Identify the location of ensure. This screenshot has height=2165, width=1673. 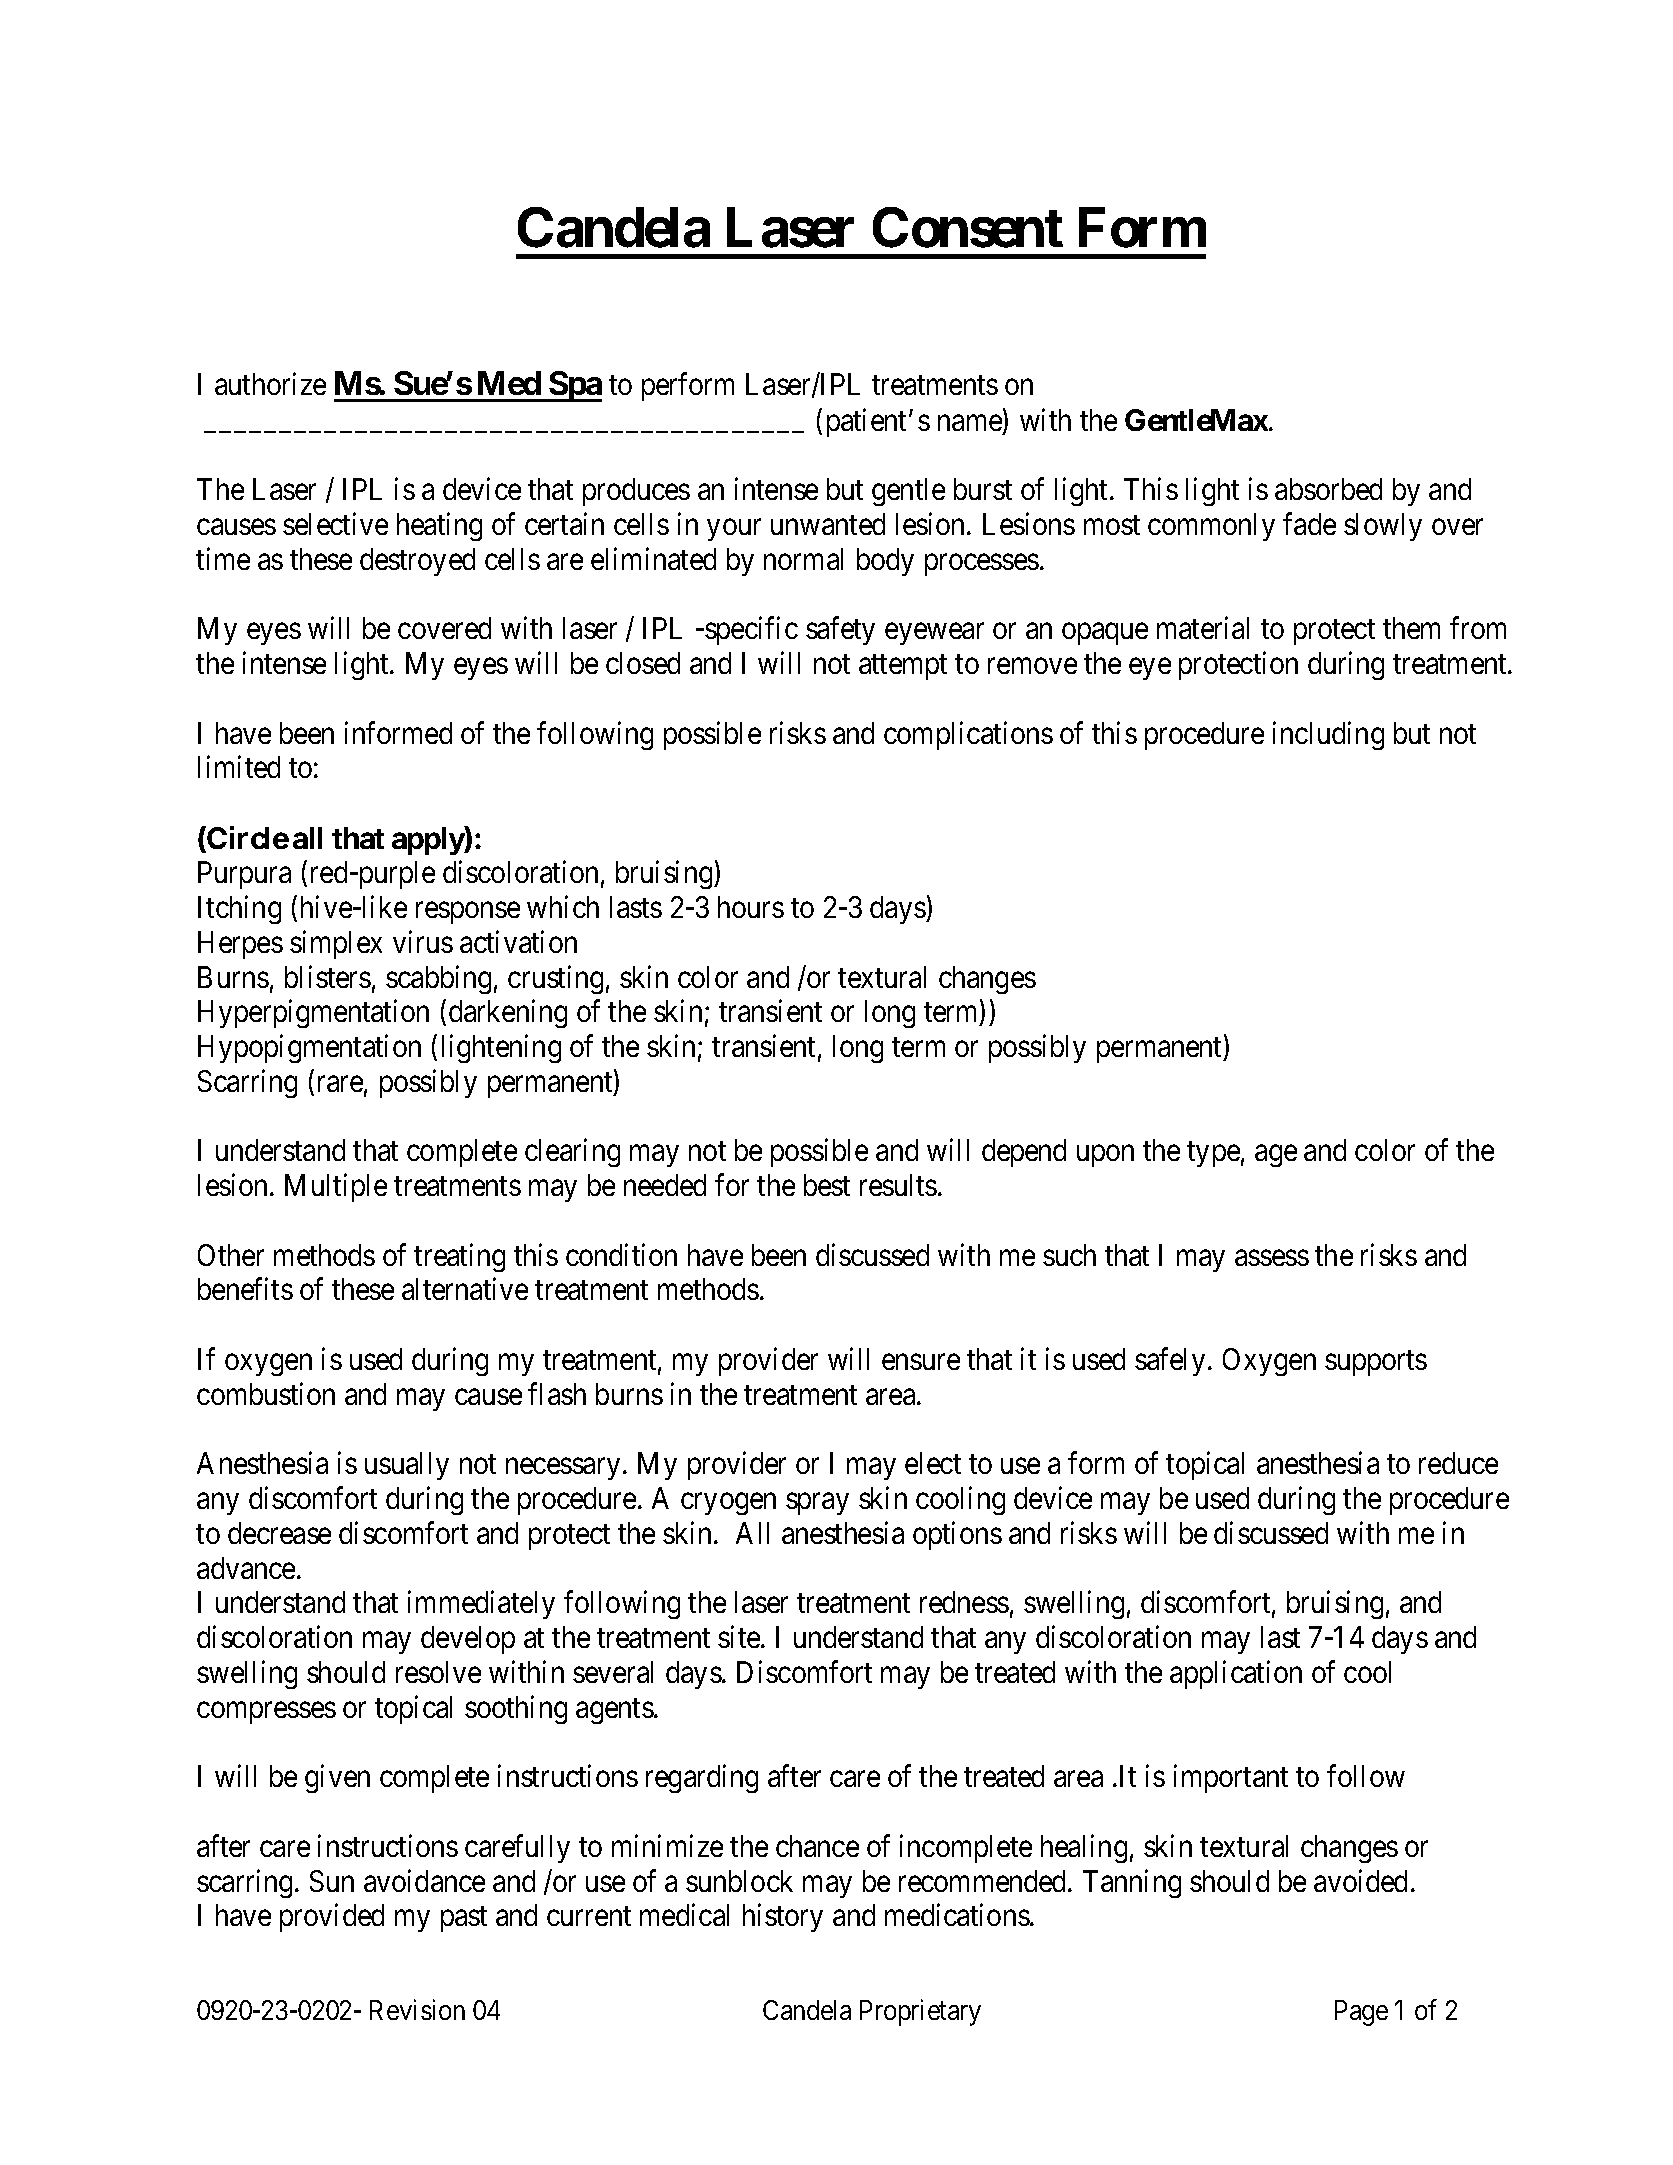
(921, 1362).
